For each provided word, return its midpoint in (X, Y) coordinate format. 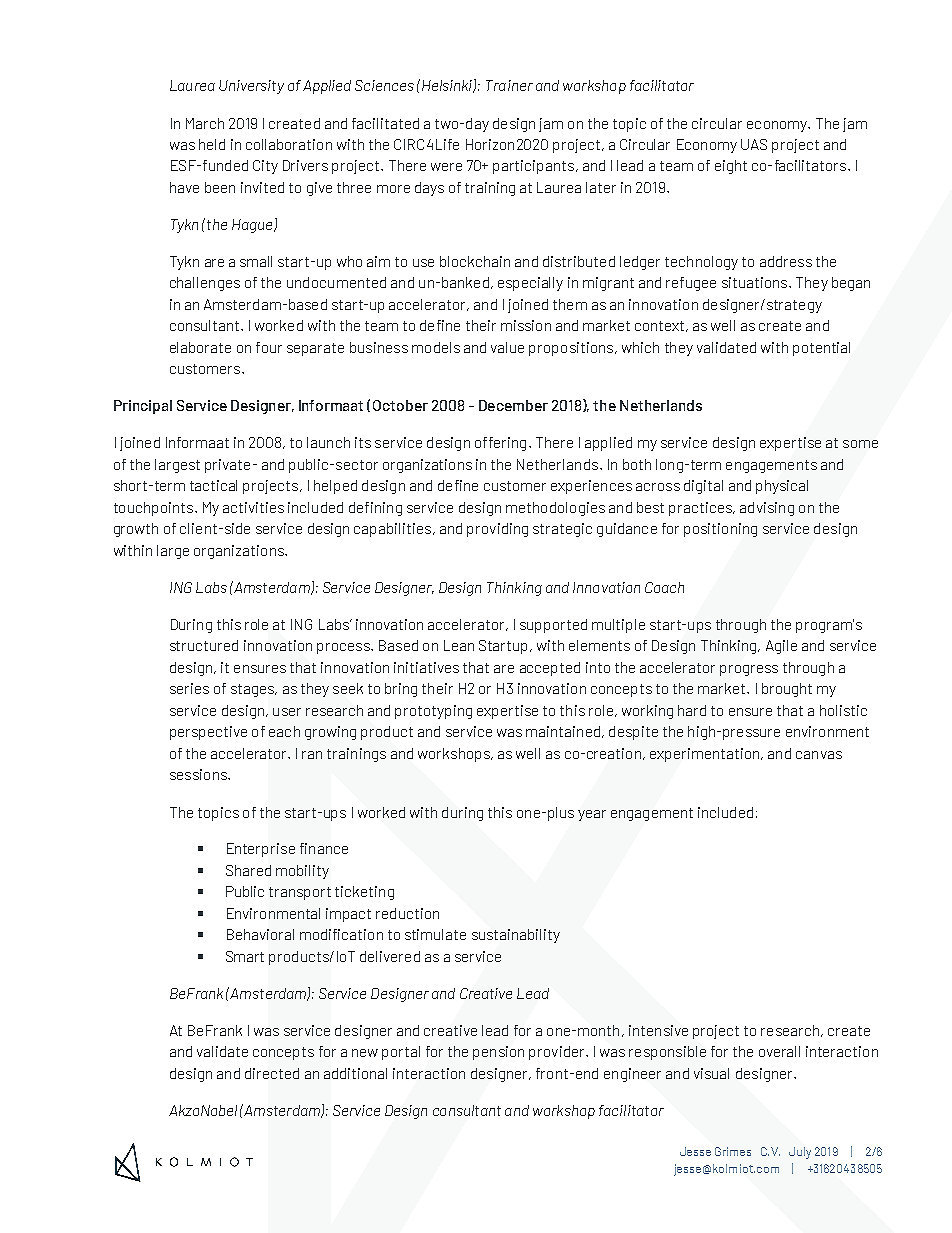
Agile (781, 647)
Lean (459, 645)
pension (498, 1053)
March (205, 123)
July (800, 1153)
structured (204, 645)
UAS (754, 144)
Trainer (509, 85)
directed (272, 1073)
